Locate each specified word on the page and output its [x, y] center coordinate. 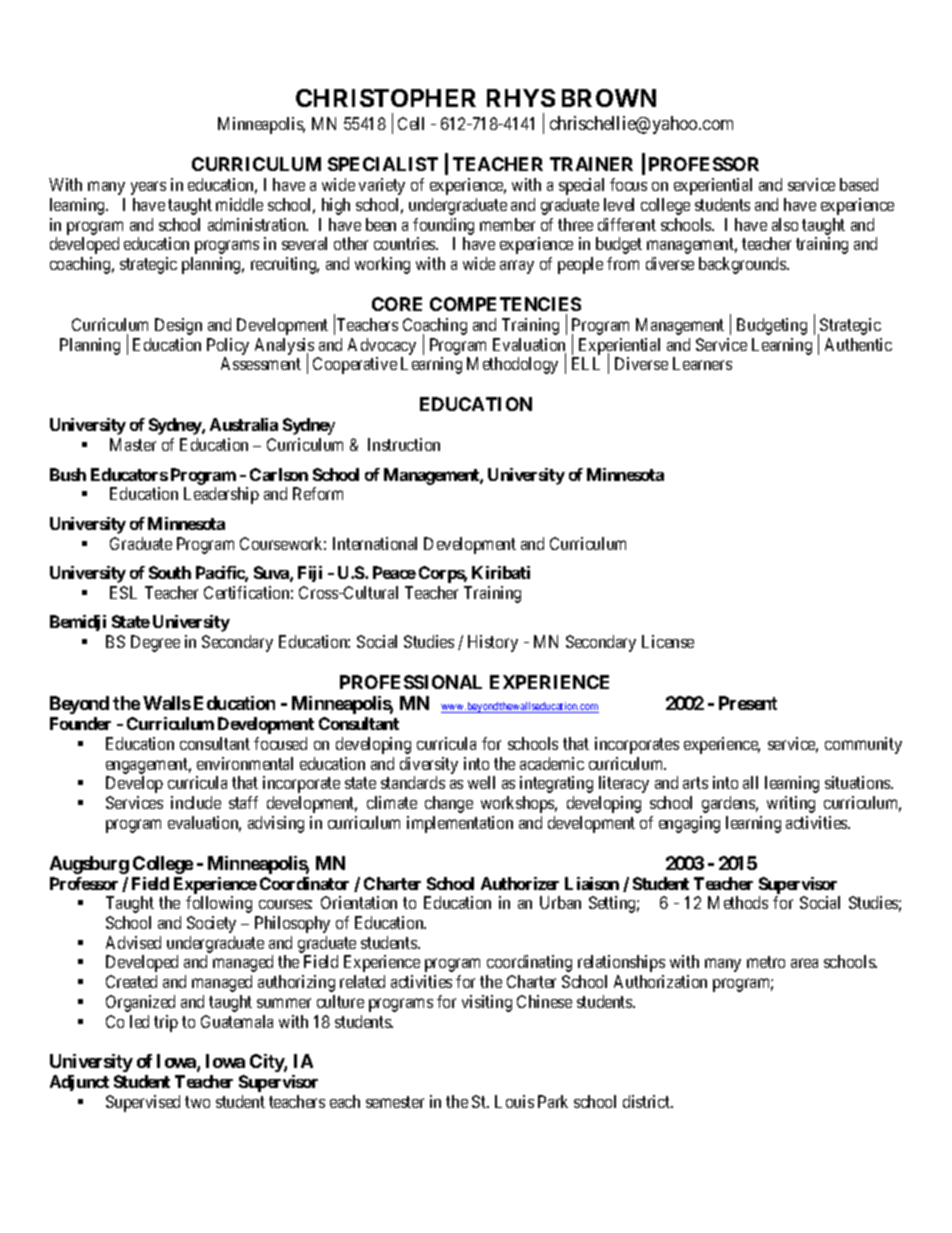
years [148, 188]
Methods [738, 902]
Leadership [221, 495]
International [375, 543]
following [219, 904]
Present [748, 703]
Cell [411, 123]
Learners [702, 363]
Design [178, 326]
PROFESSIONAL [411, 682]
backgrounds [743, 265]
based [859, 184]
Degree [155, 643]
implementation [460, 824]
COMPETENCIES [505, 304]
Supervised [143, 1103]
